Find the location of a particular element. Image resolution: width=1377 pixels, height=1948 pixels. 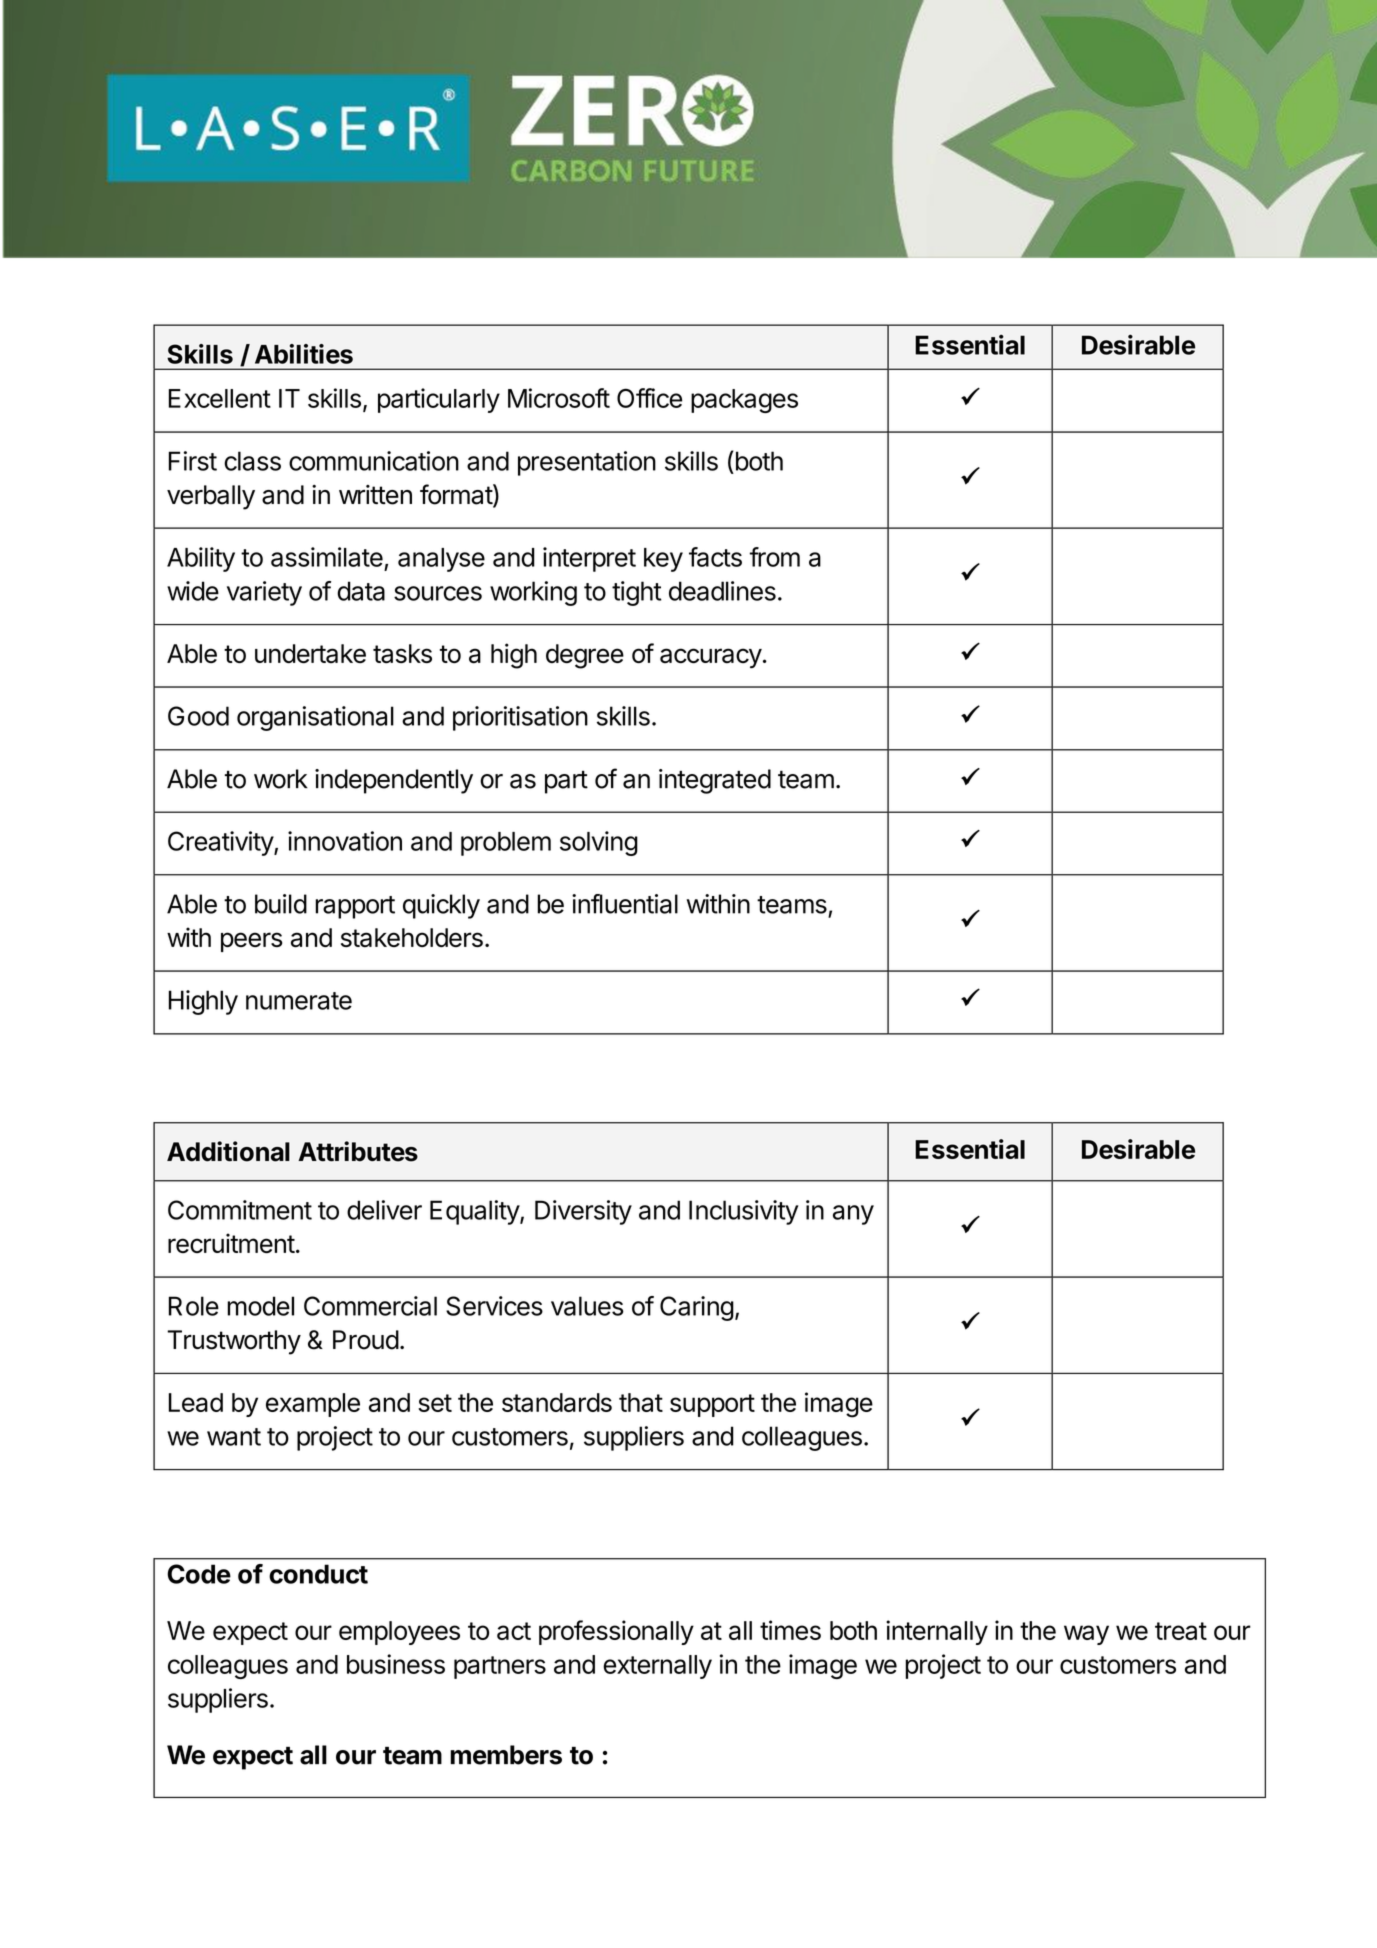

way is located at coordinates (1086, 1635).
